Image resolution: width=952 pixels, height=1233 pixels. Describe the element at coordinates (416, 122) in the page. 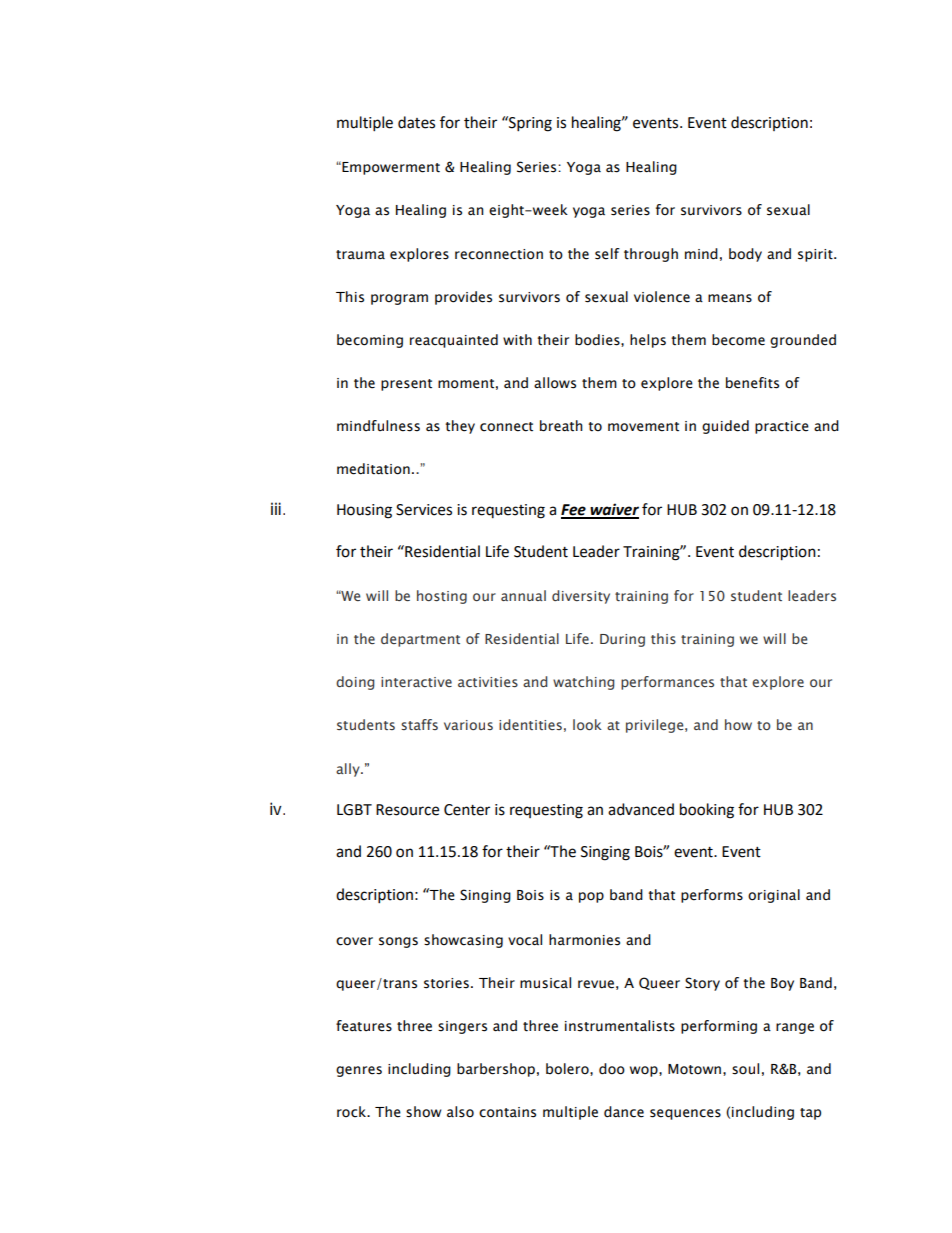

I see `dates` at that location.
